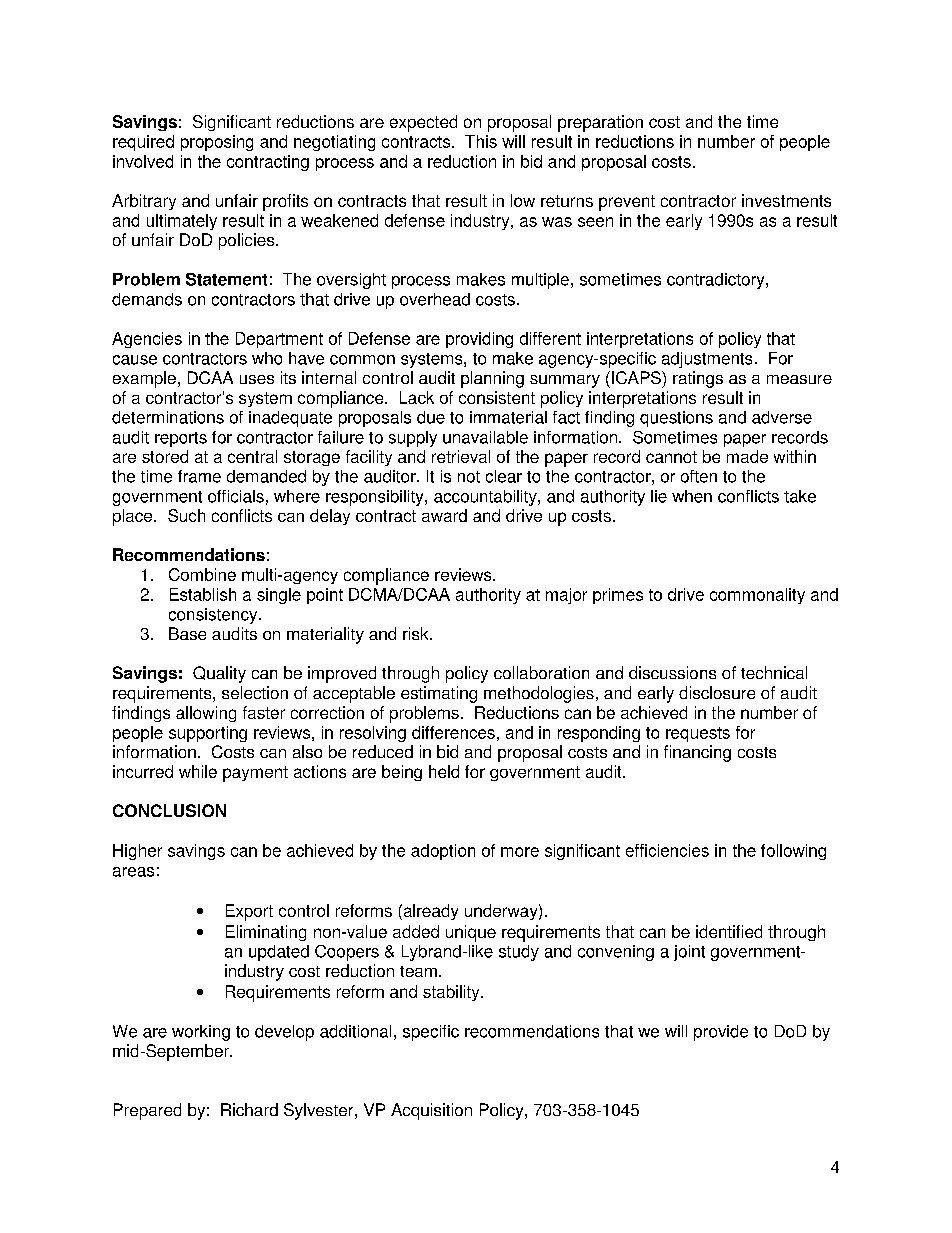 The height and width of the document is (1233, 952). What do you see at coordinates (721, 1033) in the document?
I see `provide` at bounding box center [721, 1033].
